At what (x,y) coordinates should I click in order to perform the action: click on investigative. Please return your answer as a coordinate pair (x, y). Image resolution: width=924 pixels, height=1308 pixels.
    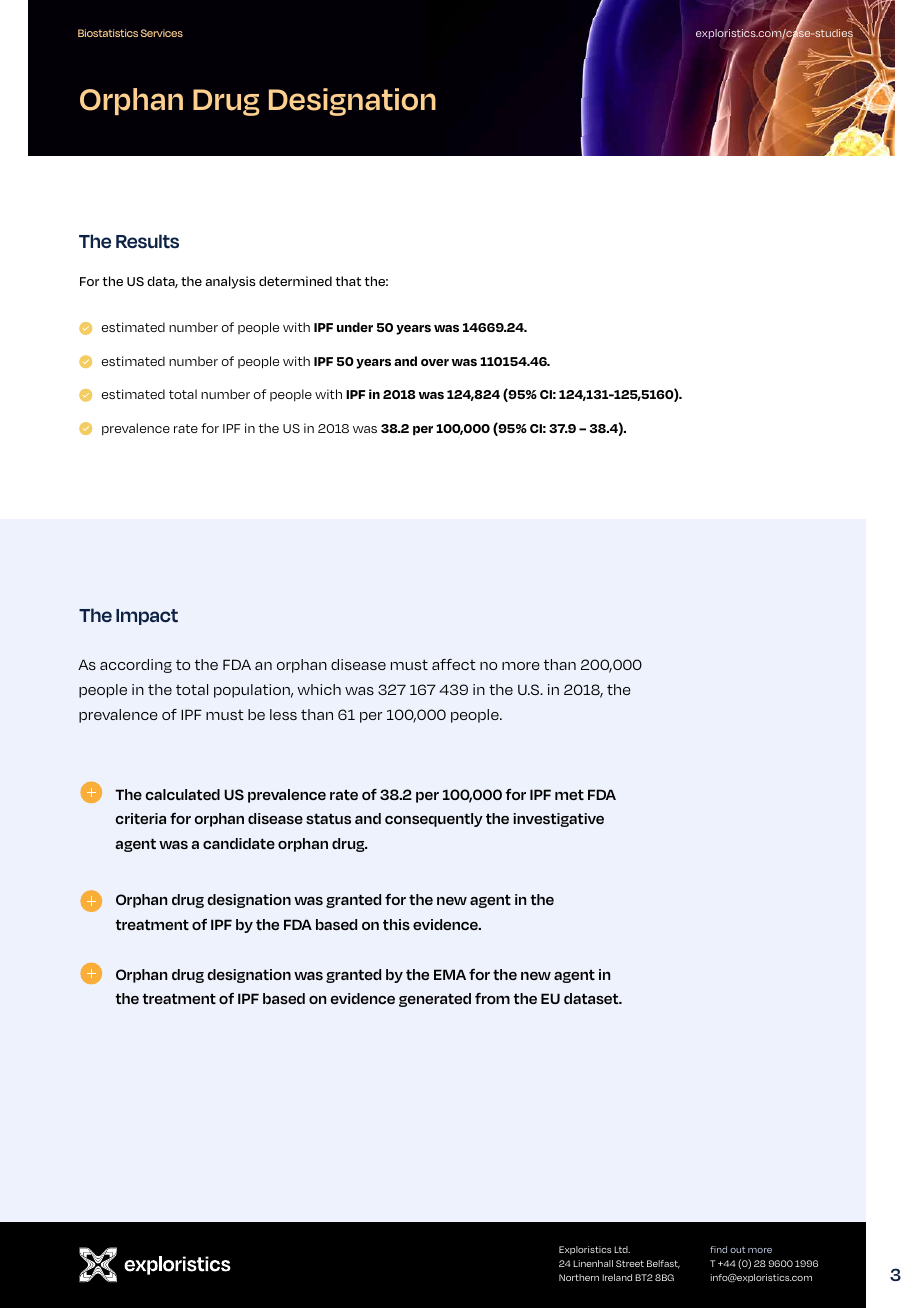
    Looking at the image, I should click on (558, 820).
